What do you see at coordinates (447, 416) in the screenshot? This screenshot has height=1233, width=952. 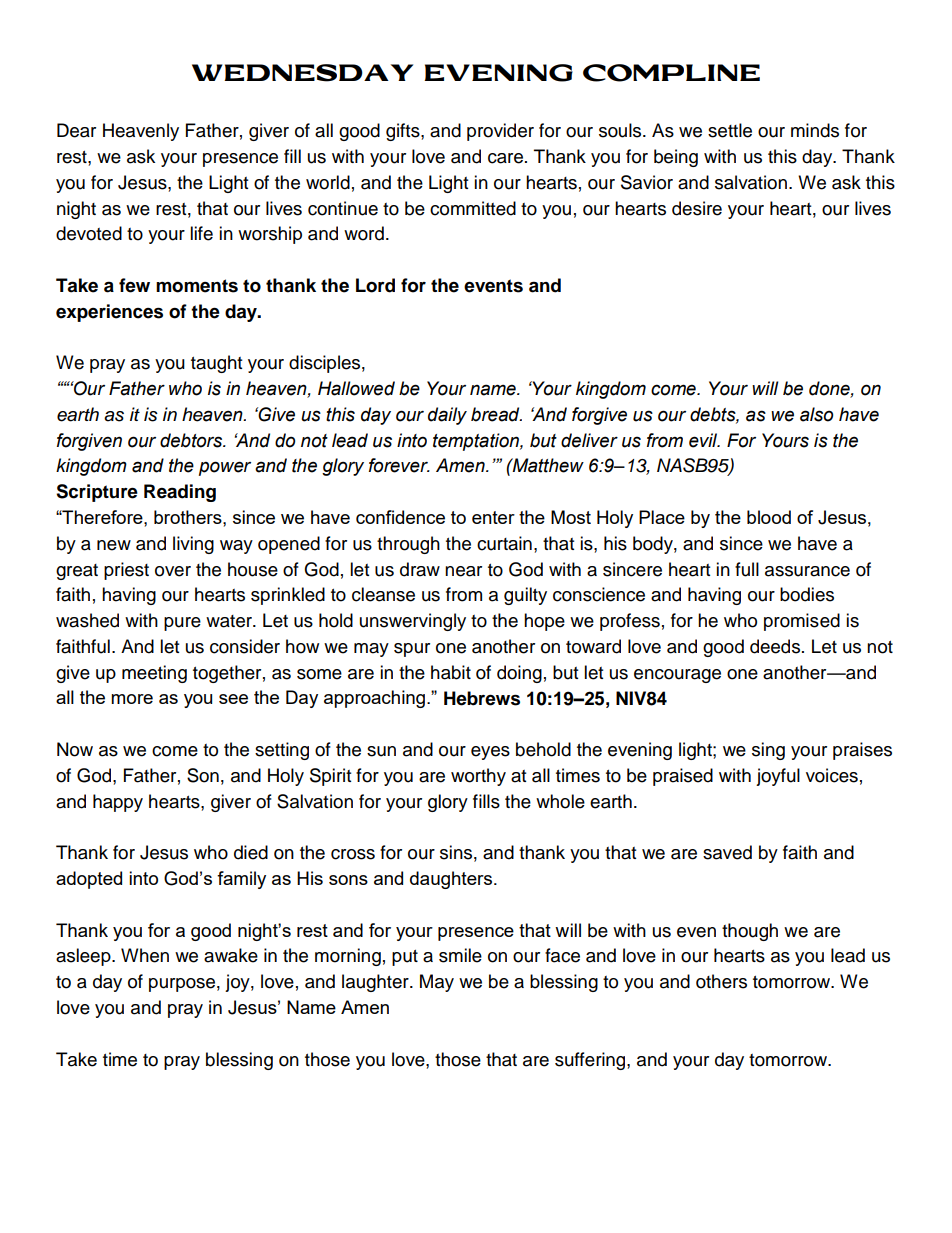 I see `daily` at bounding box center [447, 416].
